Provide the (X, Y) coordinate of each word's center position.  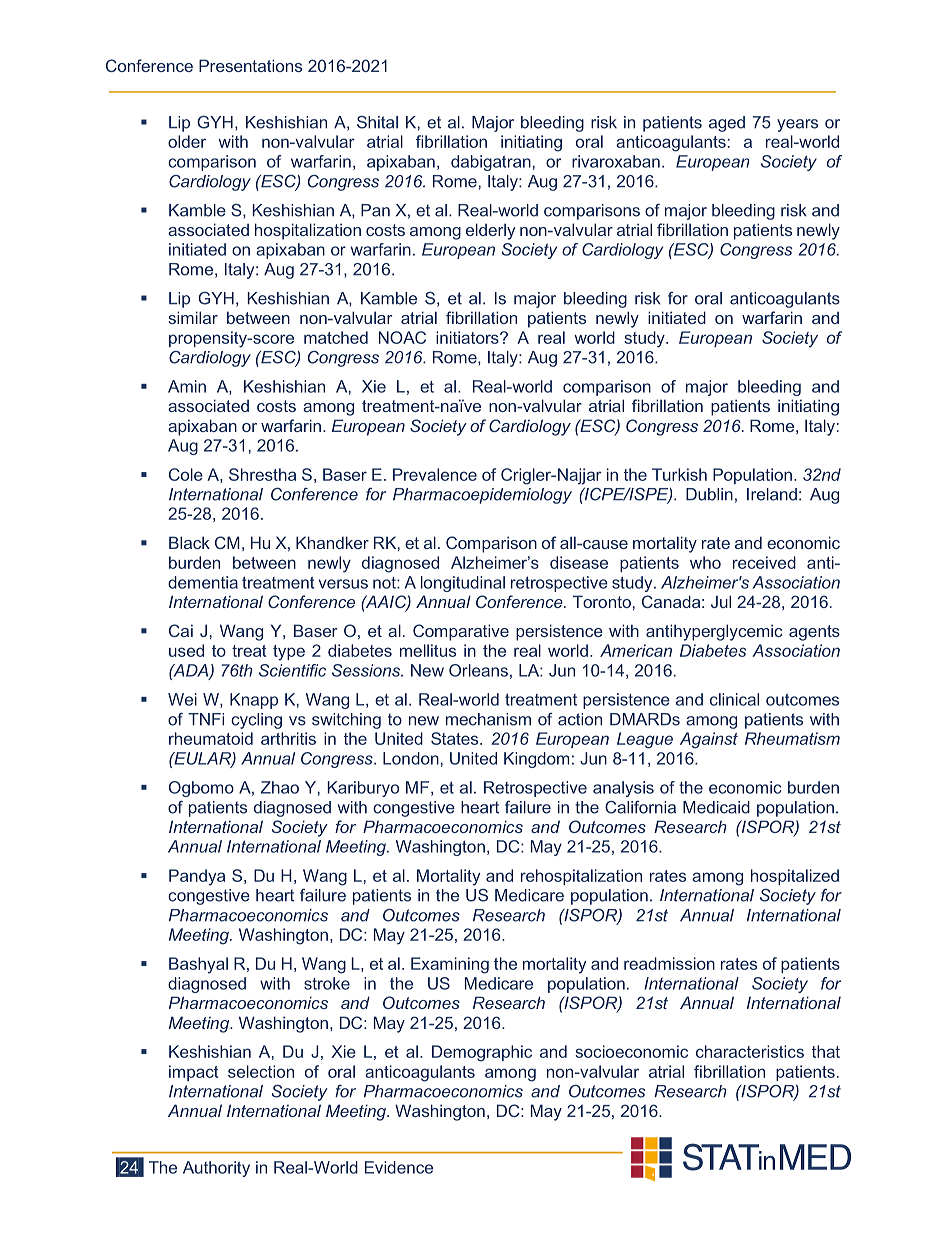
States (456, 738)
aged (727, 124)
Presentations (250, 65)
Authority (216, 1169)
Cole (186, 474)
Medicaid (716, 807)
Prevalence (435, 474)
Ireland (772, 494)
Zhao (280, 787)
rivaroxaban (616, 161)
